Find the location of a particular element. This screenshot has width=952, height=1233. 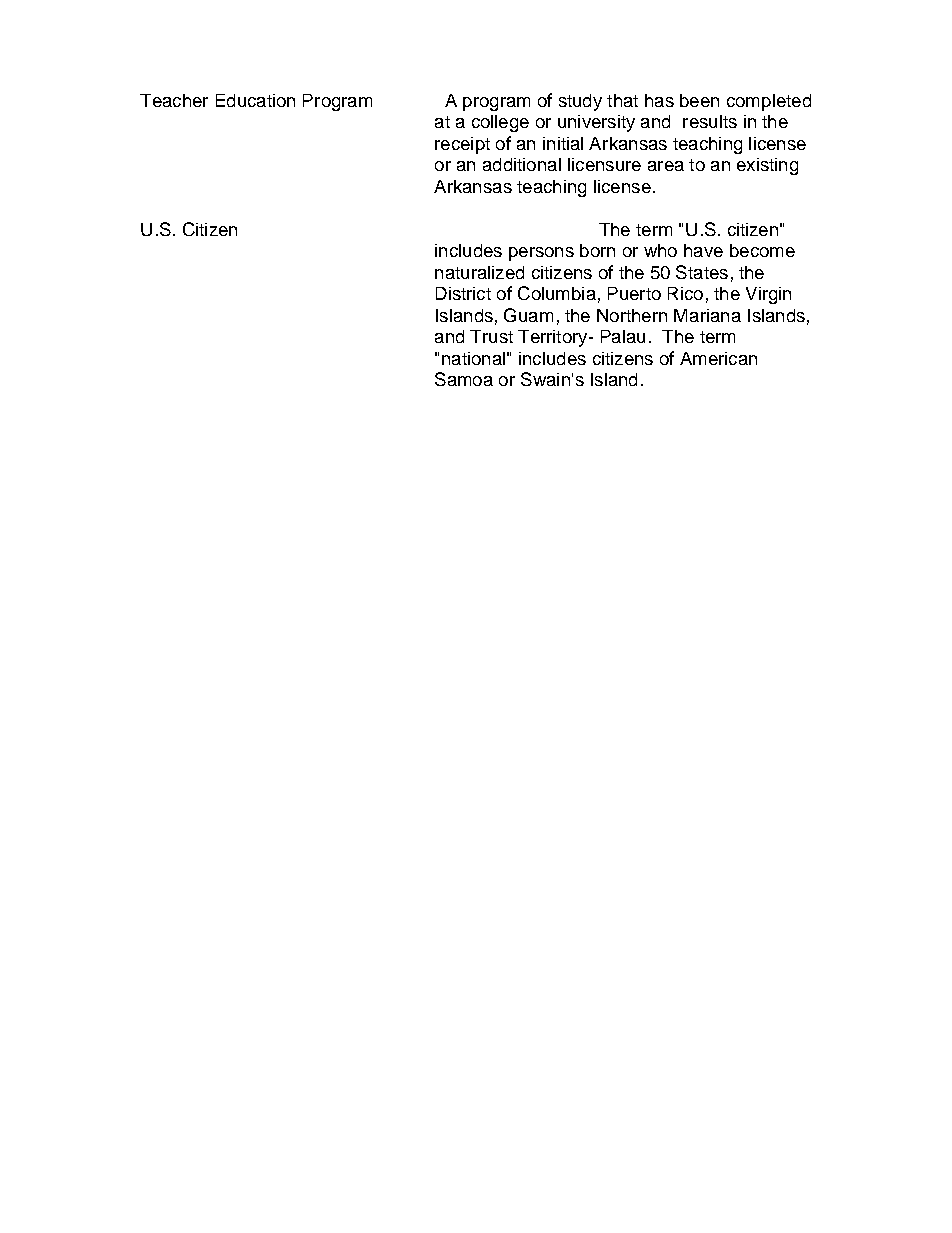

college is located at coordinates (500, 123).
